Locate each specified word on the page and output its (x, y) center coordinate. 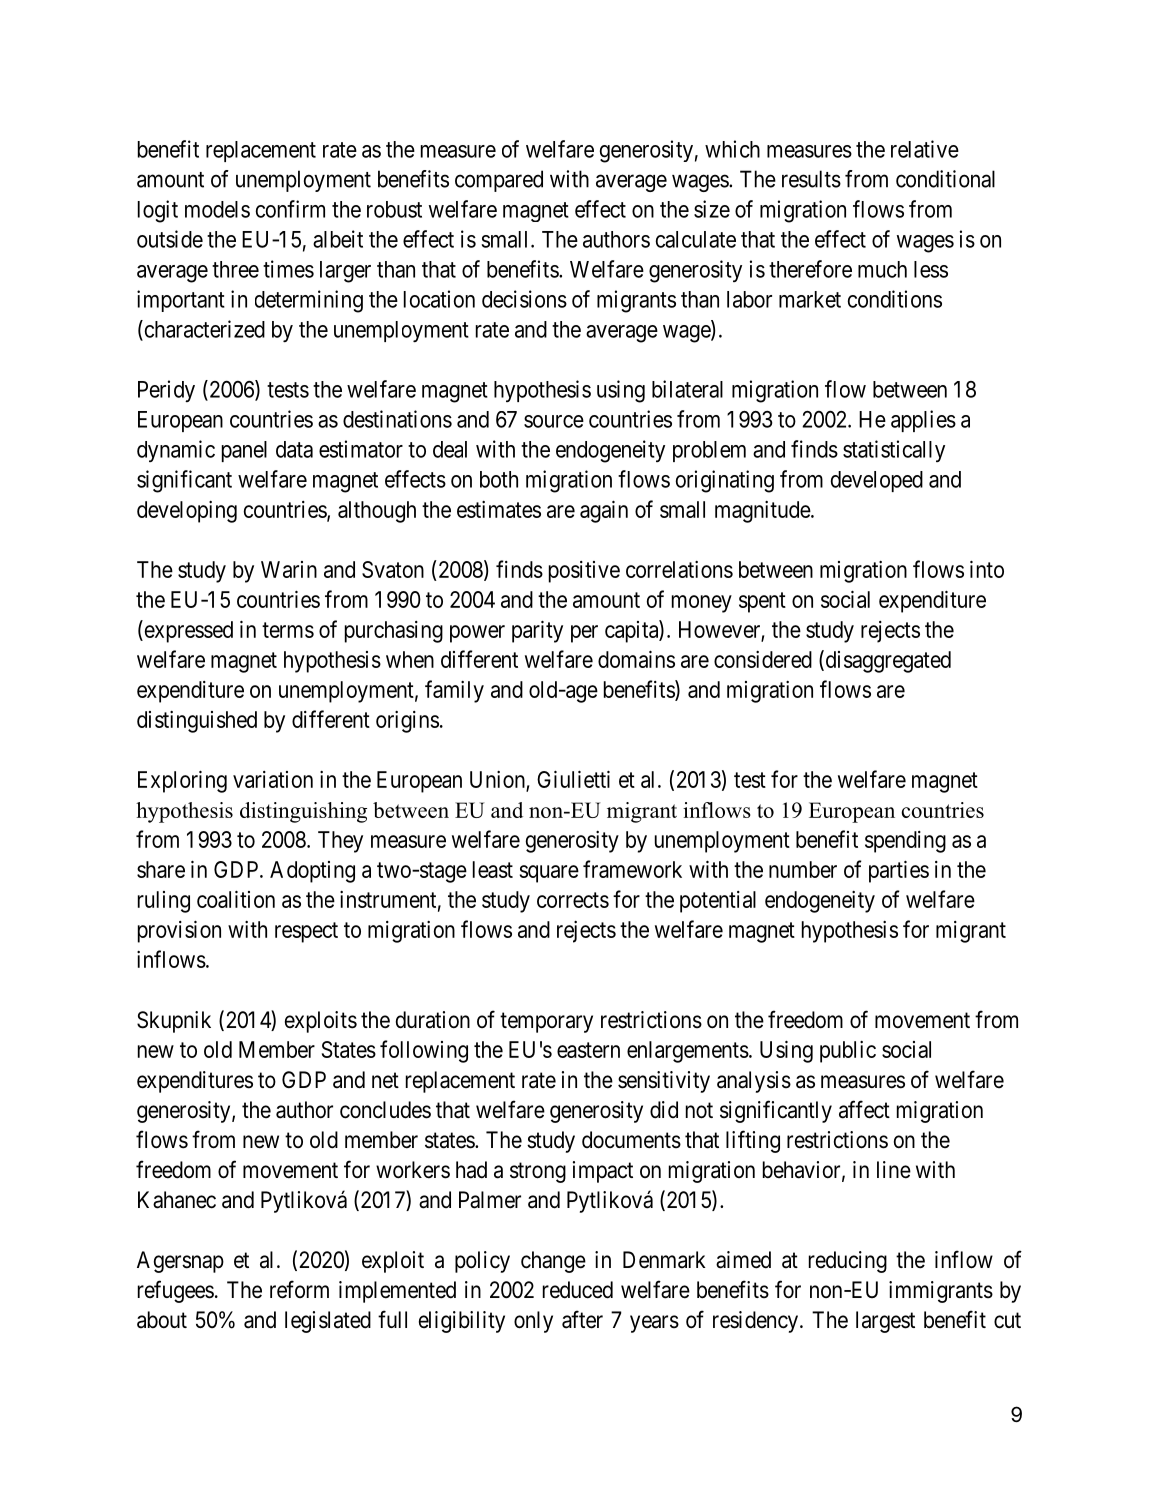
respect (306, 932)
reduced (578, 1290)
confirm (290, 209)
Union (498, 781)
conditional (945, 179)
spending (905, 842)
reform (299, 1289)
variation (273, 779)
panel (244, 451)
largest (885, 1322)
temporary (546, 1022)
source (554, 421)
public (848, 1052)
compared (499, 181)
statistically (894, 451)
